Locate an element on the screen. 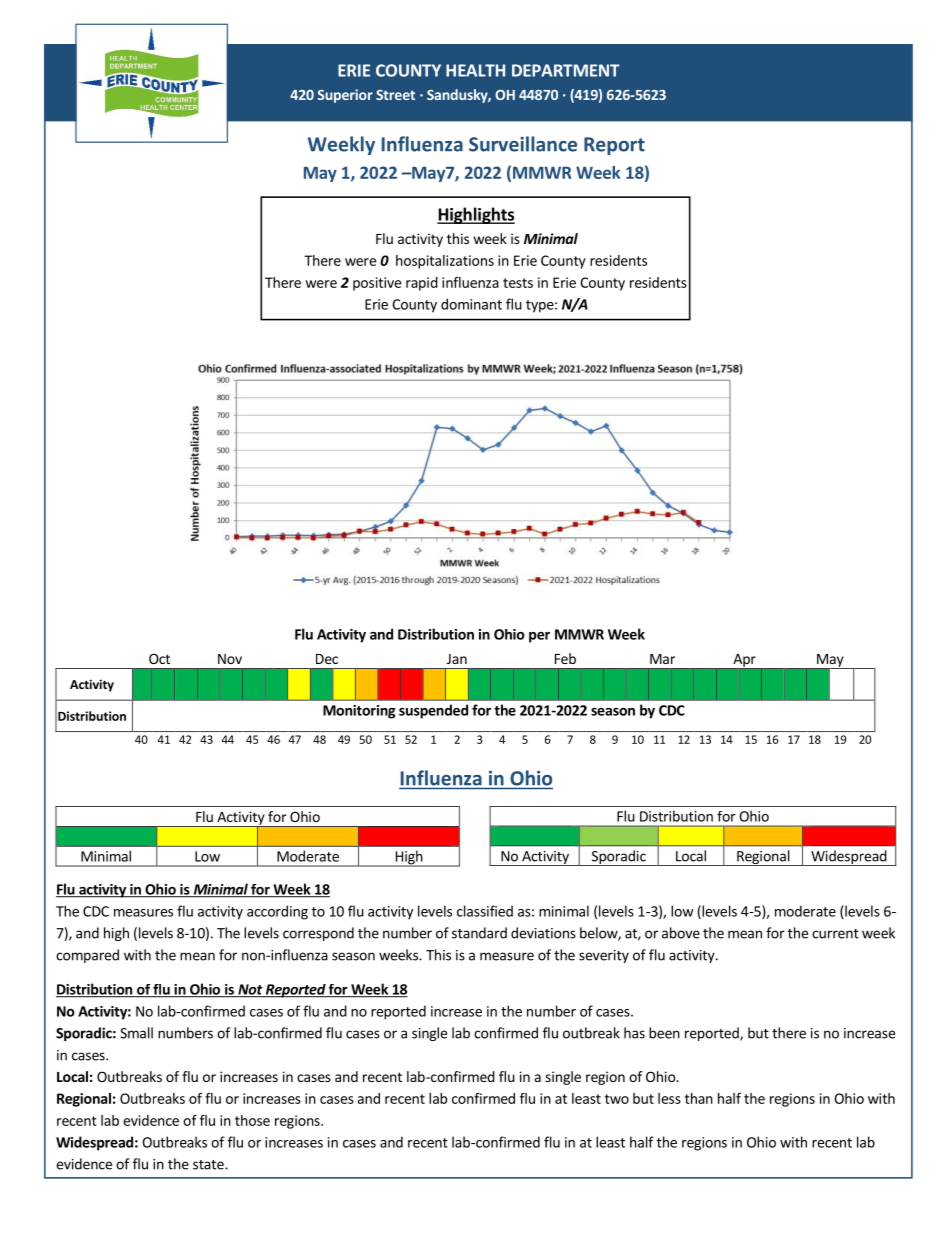 Image resolution: width=952 pixels, height=1233 pixels. DEPARTMENT is located at coordinates (566, 70).
